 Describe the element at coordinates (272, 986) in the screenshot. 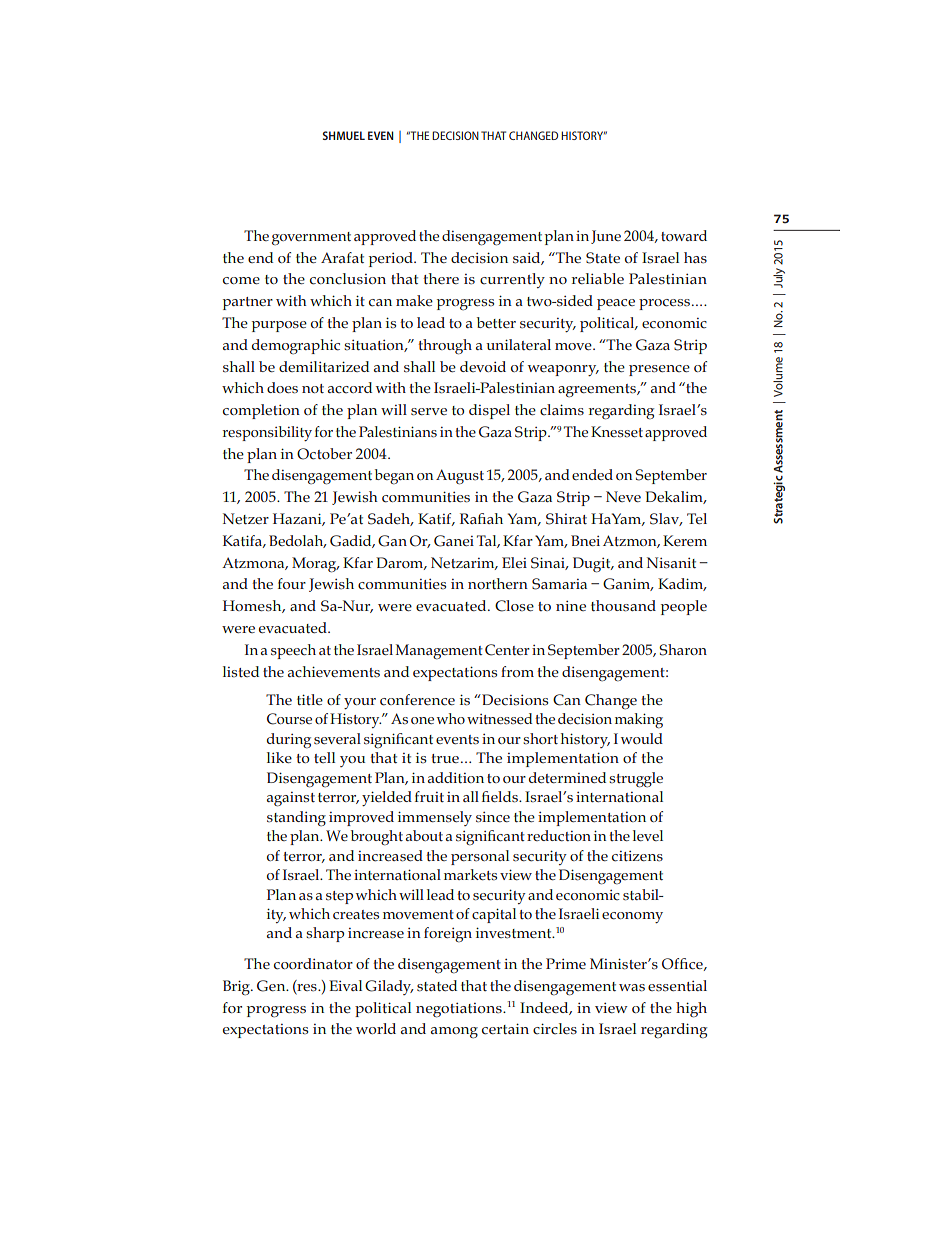

I see `Gen` at that location.
